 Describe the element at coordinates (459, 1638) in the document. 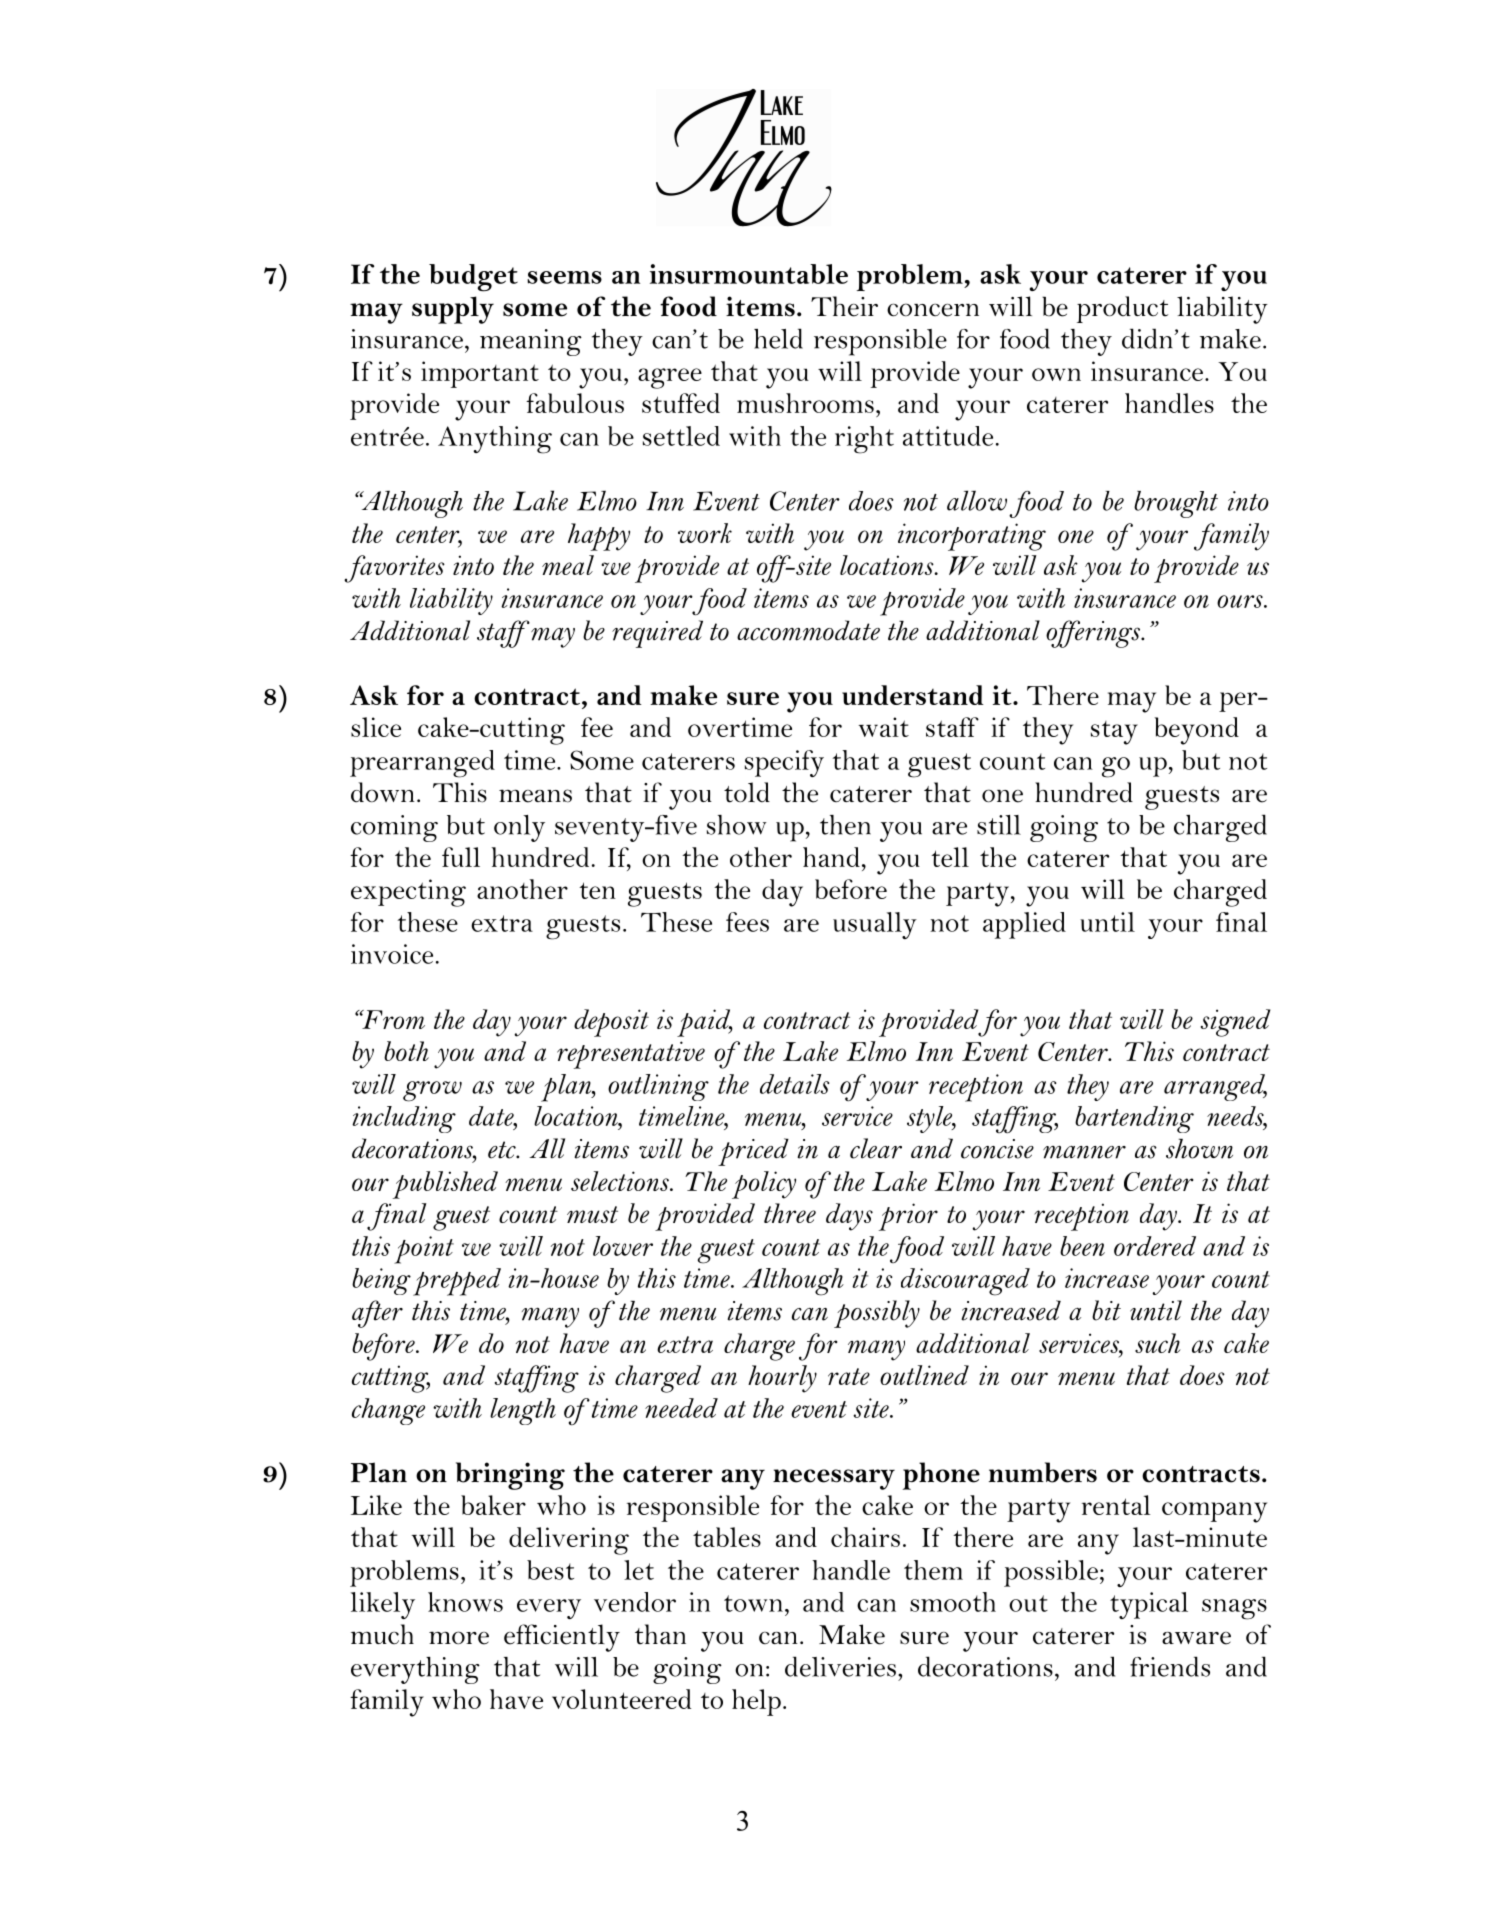

I see `more` at that location.
